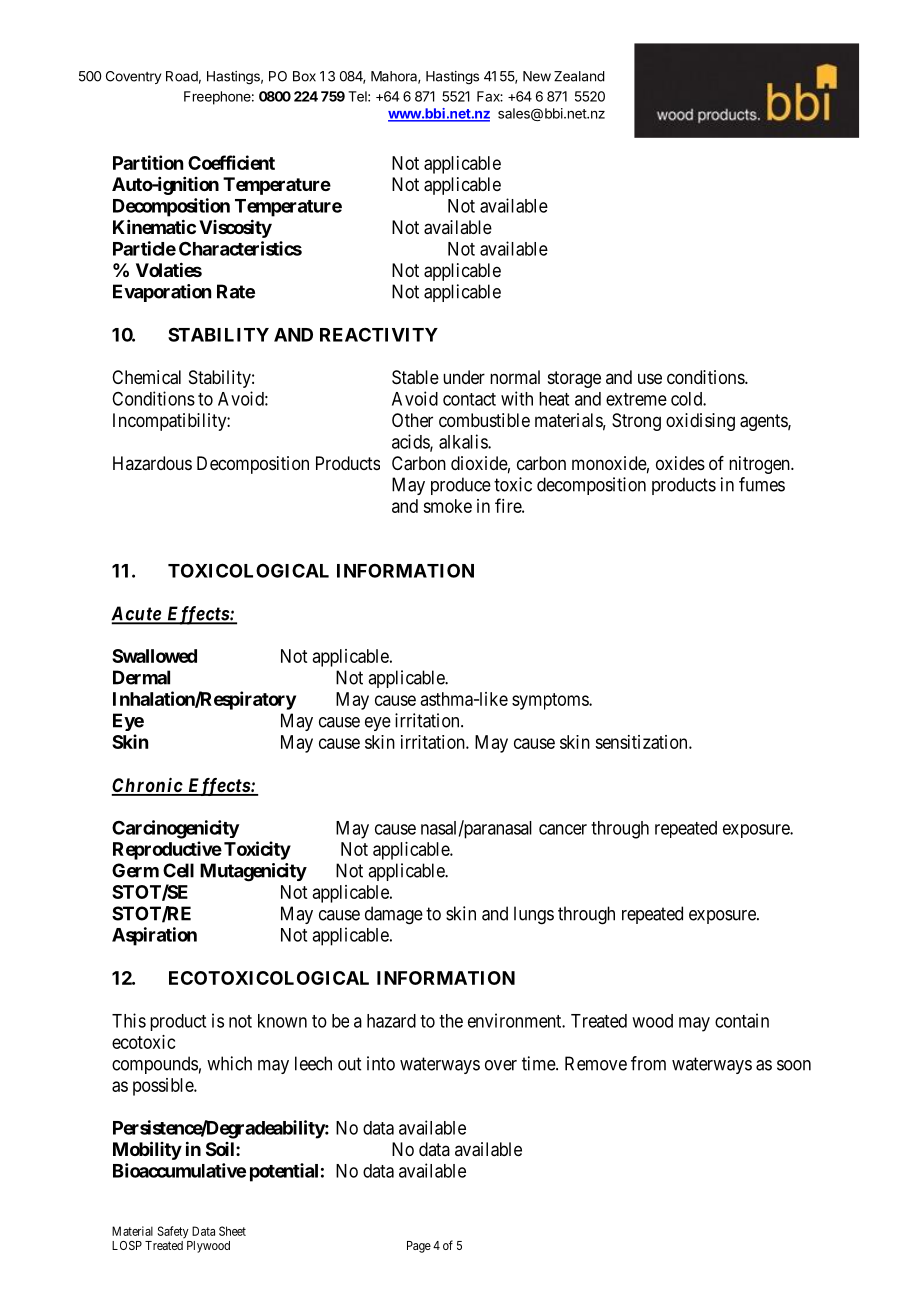 This page has width=924, height=1308. I want to click on Swallowed, so click(154, 656).
